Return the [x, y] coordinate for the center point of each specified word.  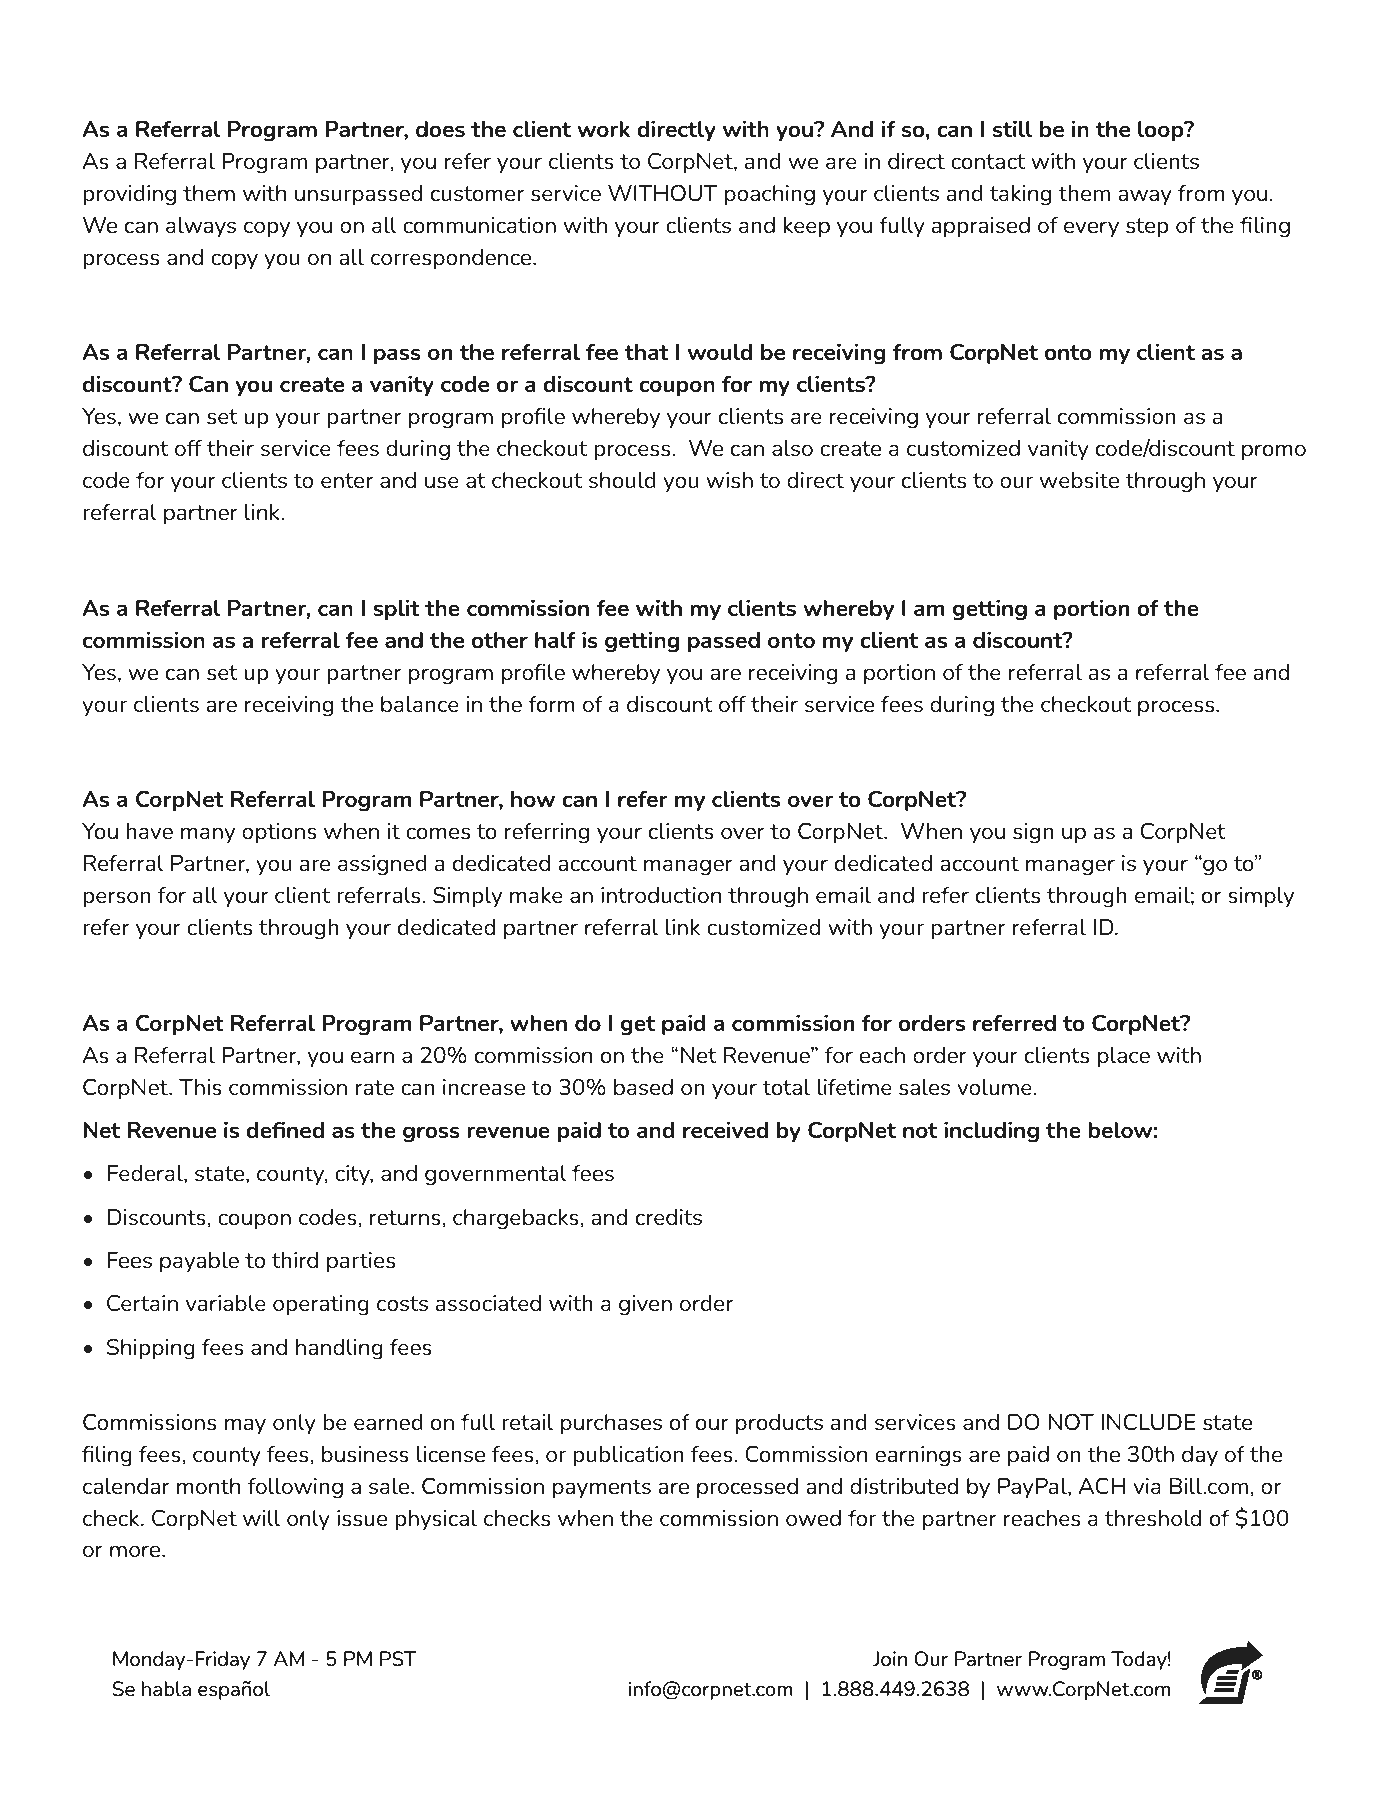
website [1079, 480]
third [295, 1260]
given [645, 1305]
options [279, 833]
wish [729, 480]
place [1124, 1057]
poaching [770, 195]
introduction [661, 895]
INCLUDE [1148, 1421]
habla [166, 1688]
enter [347, 480]
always [201, 227]
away [1145, 197]
